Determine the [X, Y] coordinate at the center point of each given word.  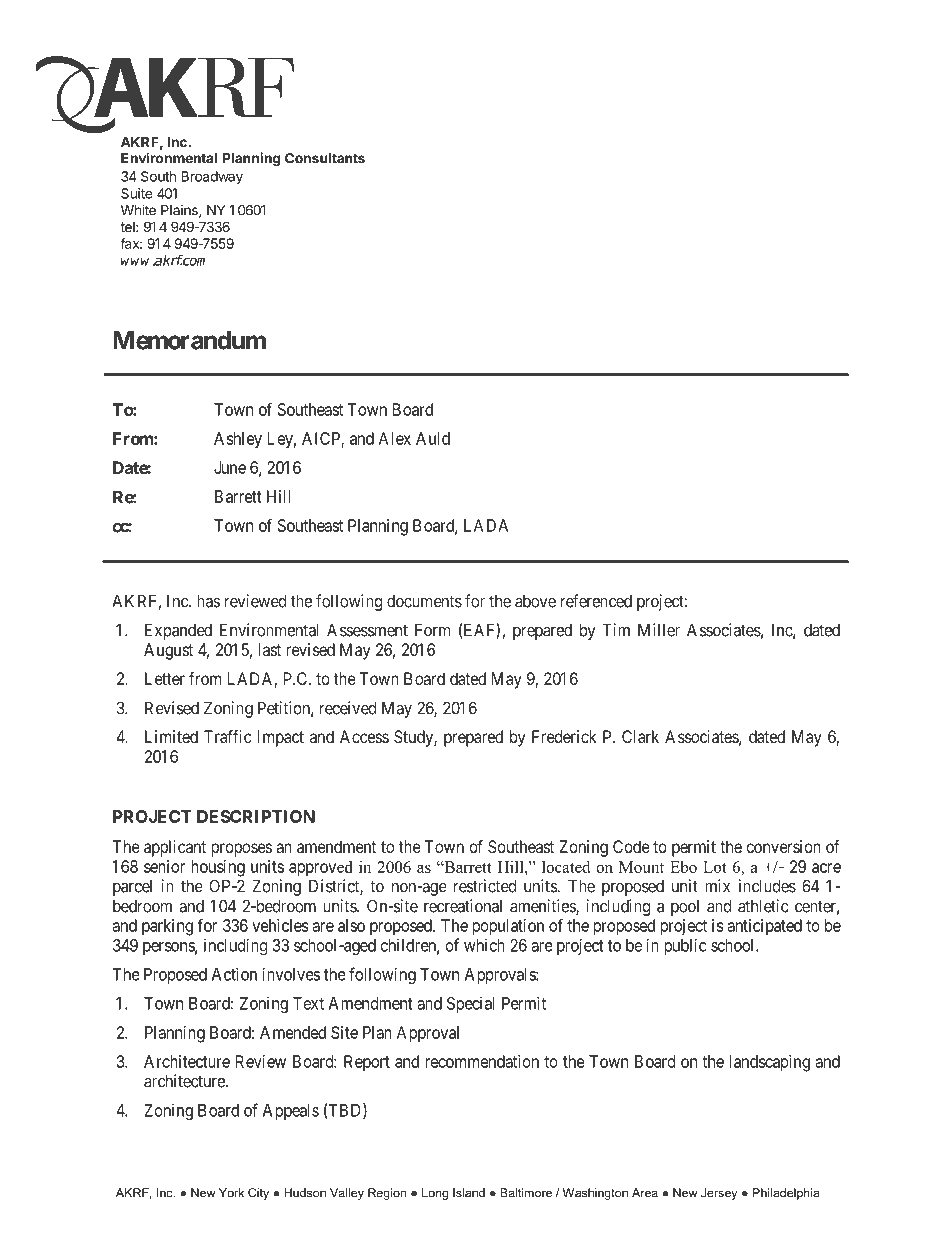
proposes [241, 850]
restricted [485, 886]
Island [469, 1193]
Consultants [325, 158]
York [231, 1193]
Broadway [212, 178]
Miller [659, 630]
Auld [433, 438]
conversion [784, 846]
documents [424, 601]
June [230, 467]
